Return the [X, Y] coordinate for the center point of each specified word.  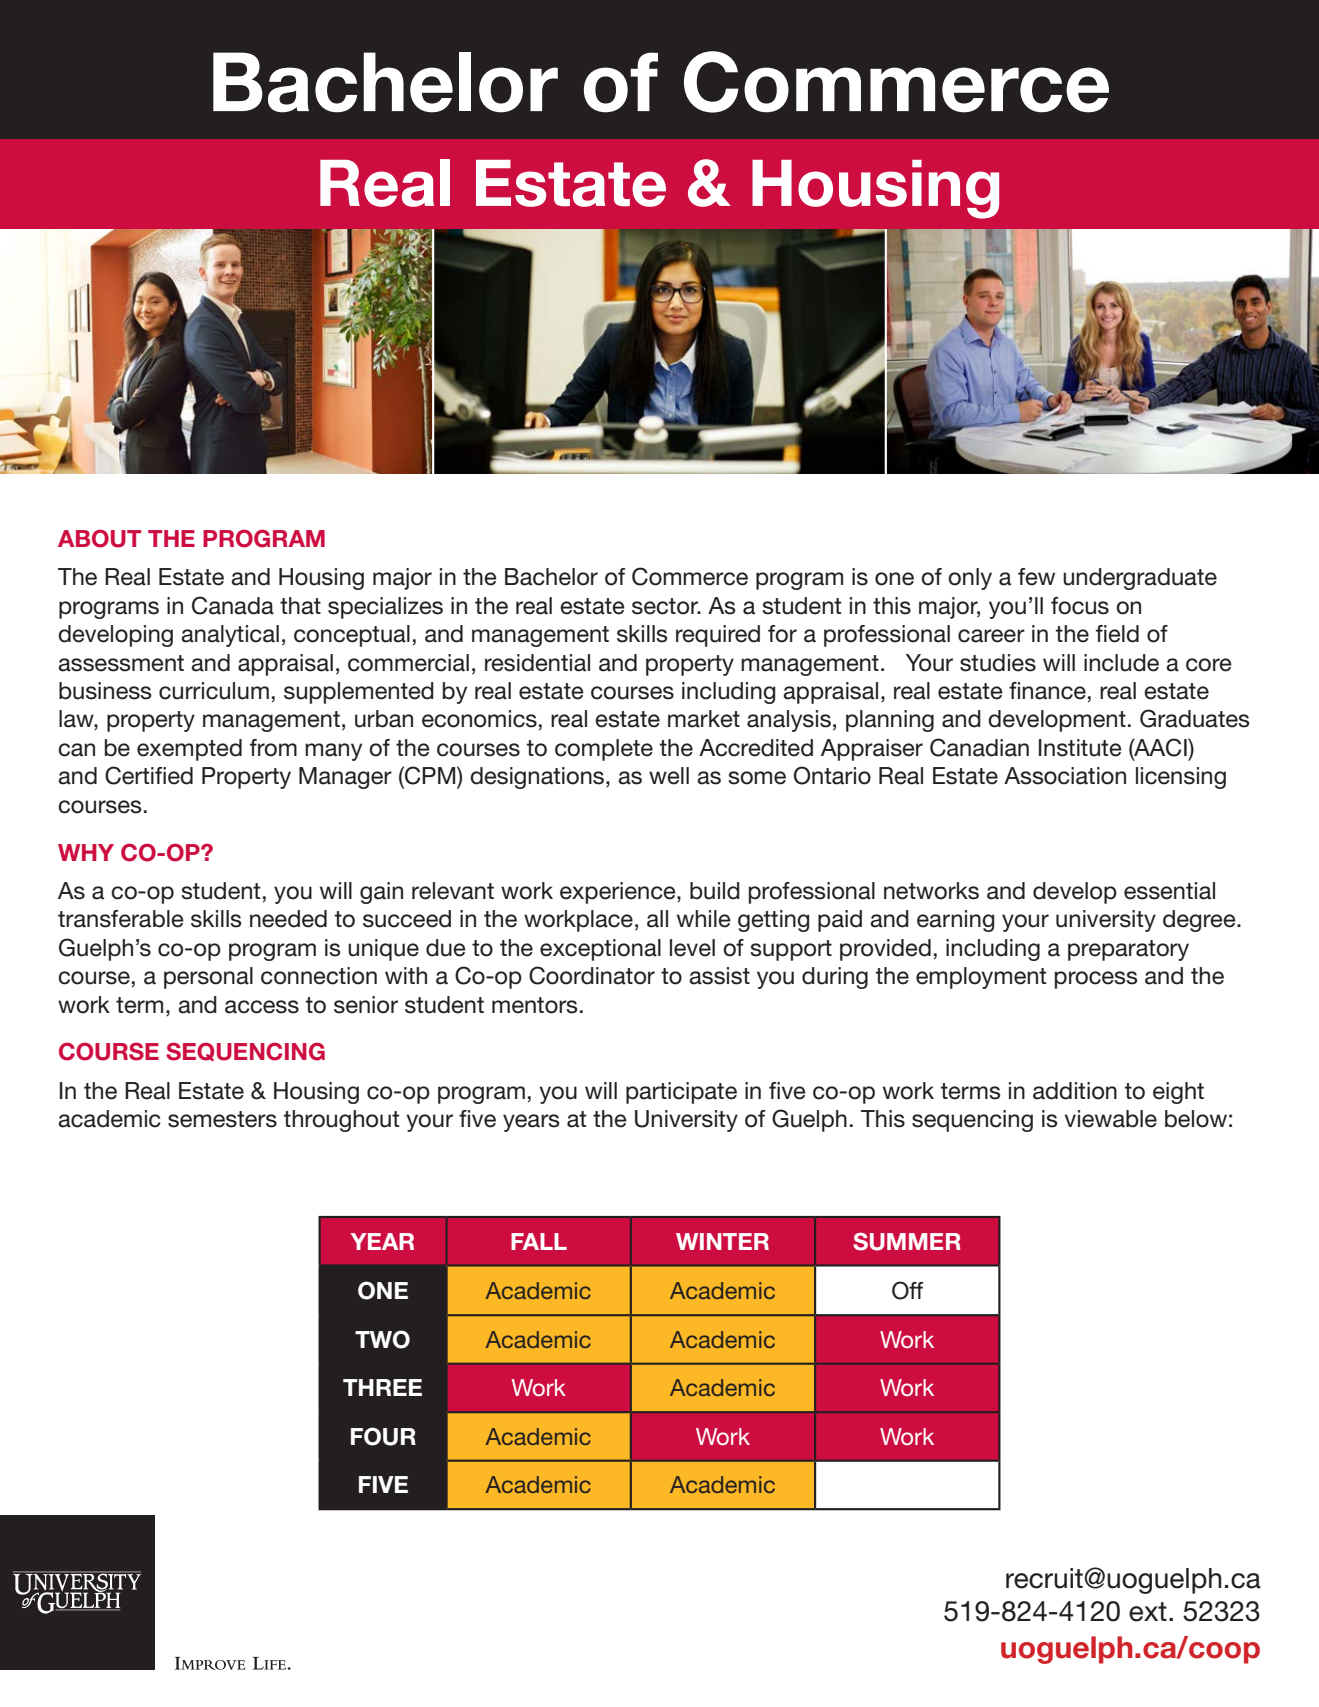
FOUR [383, 1436]
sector [666, 606]
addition [1075, 1091]
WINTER [722, 1241]
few [1036, 577]
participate [681, 1093]
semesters [222, 1119]
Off [907, 1290]
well [669, 776]
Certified [149, 775]
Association [1065, 776]
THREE [382, 1387]
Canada [233, 605]
